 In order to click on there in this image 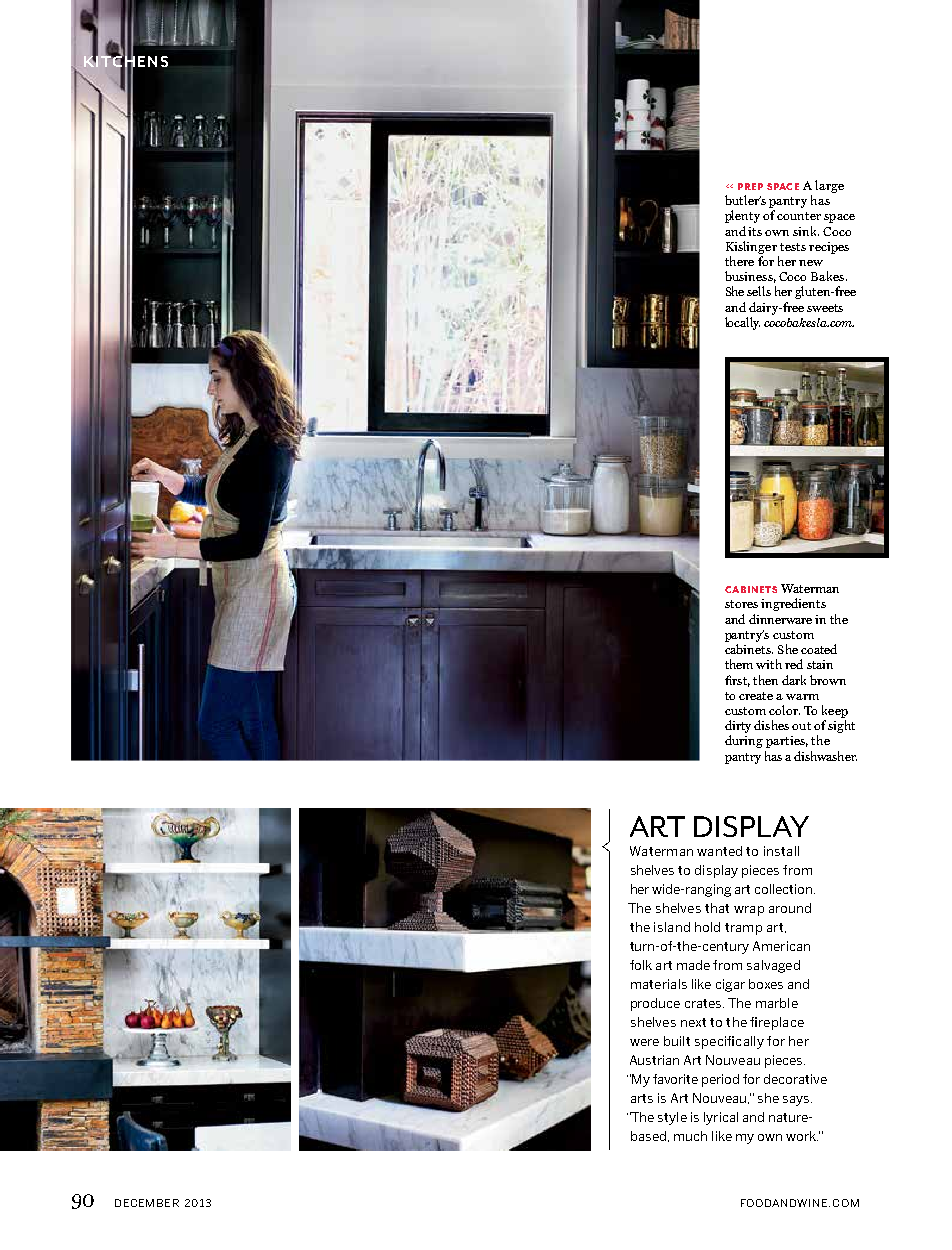, I will do `click(739, 261)`.
